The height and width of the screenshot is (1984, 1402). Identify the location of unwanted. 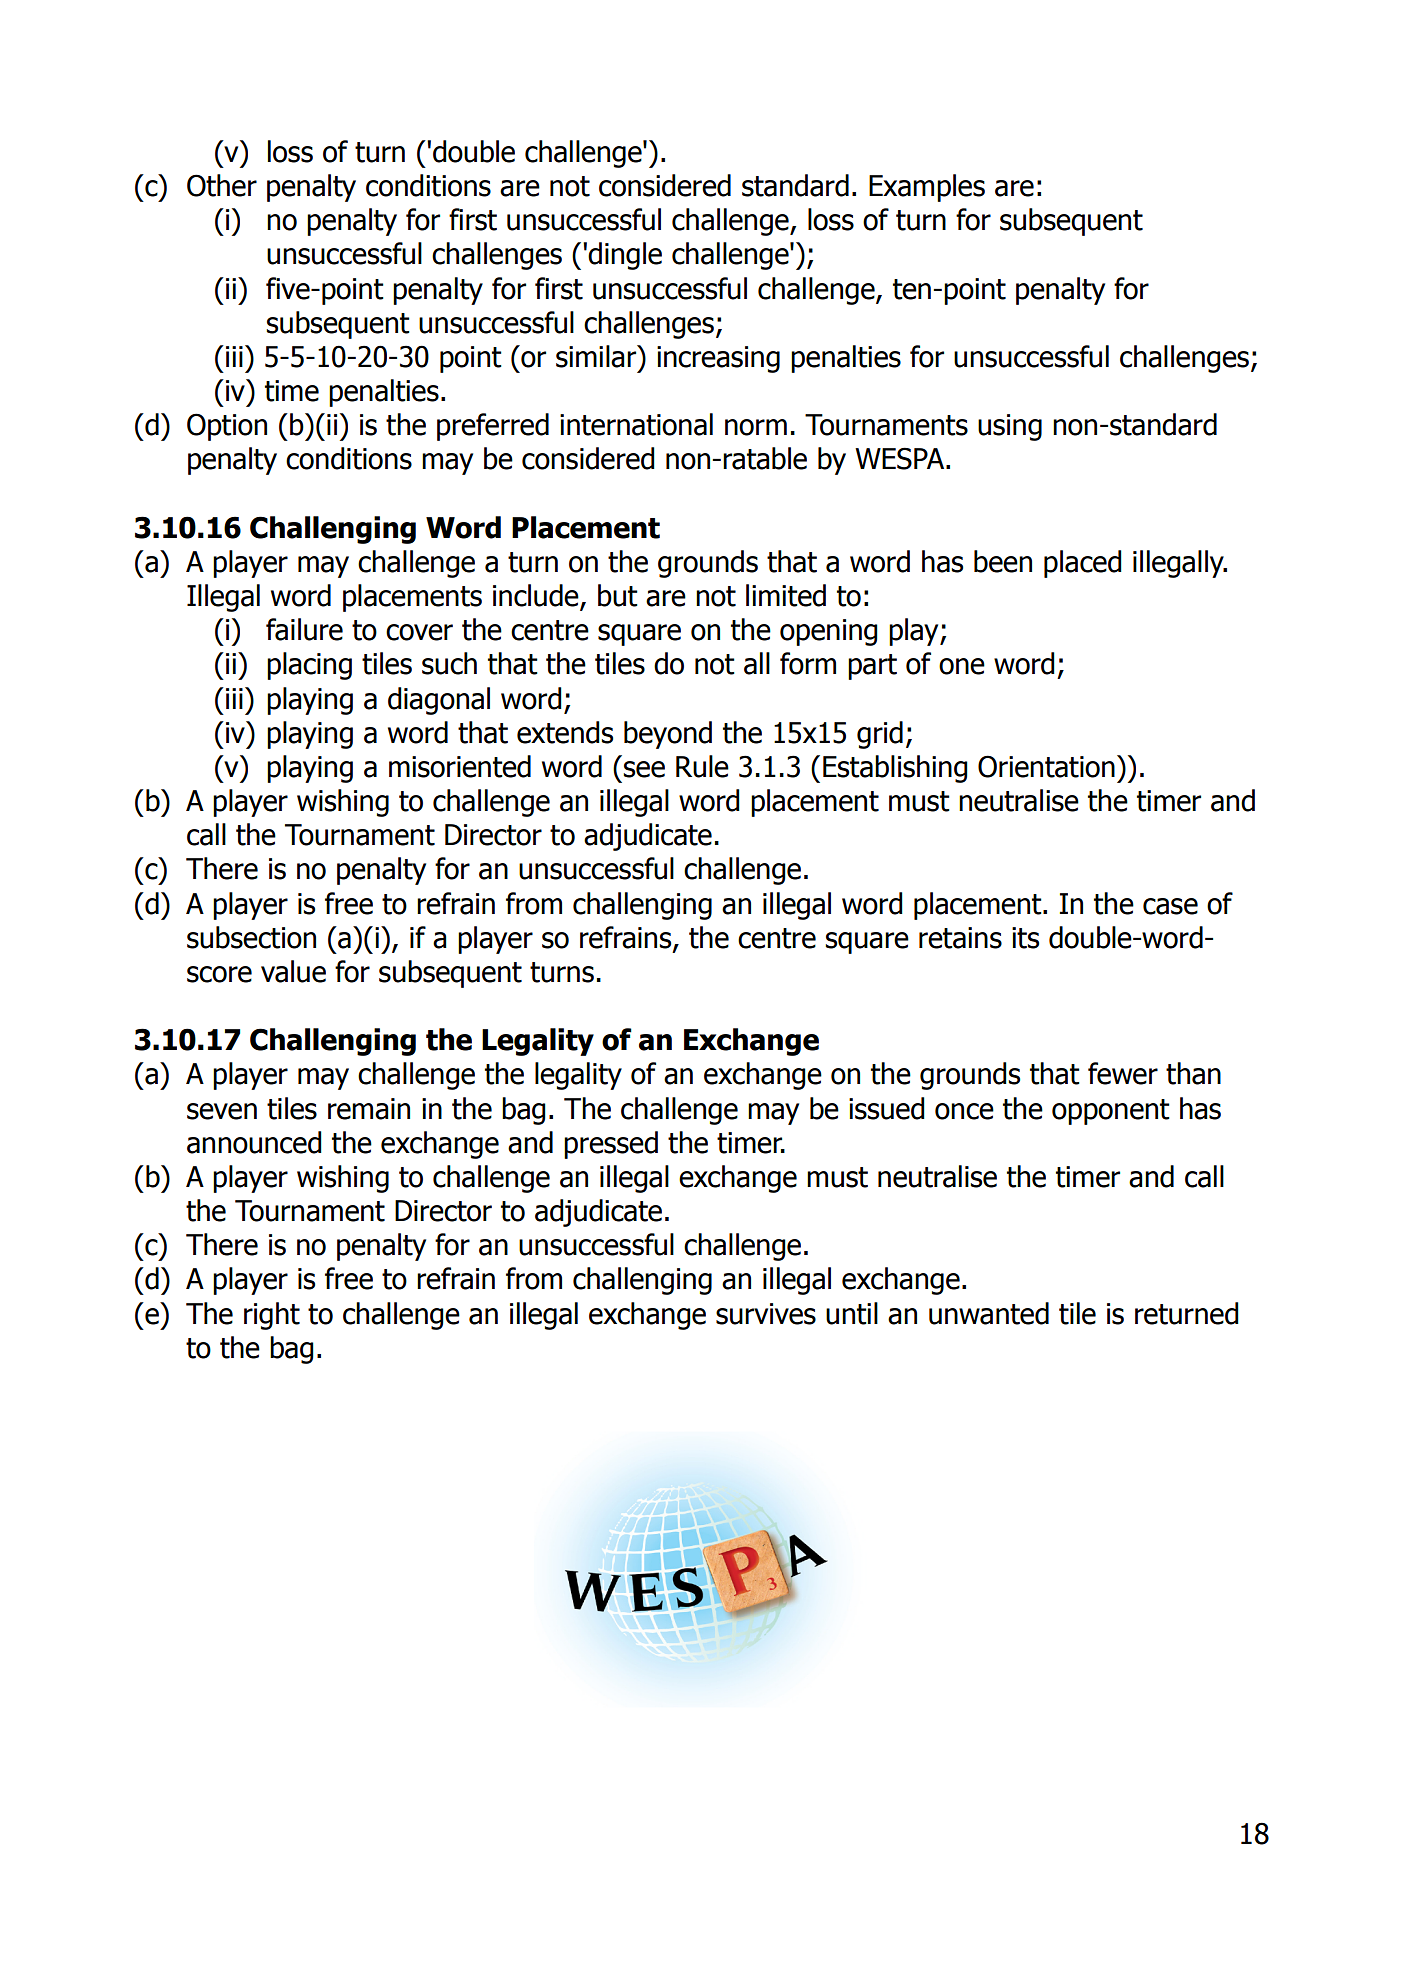
(989, 1313).
